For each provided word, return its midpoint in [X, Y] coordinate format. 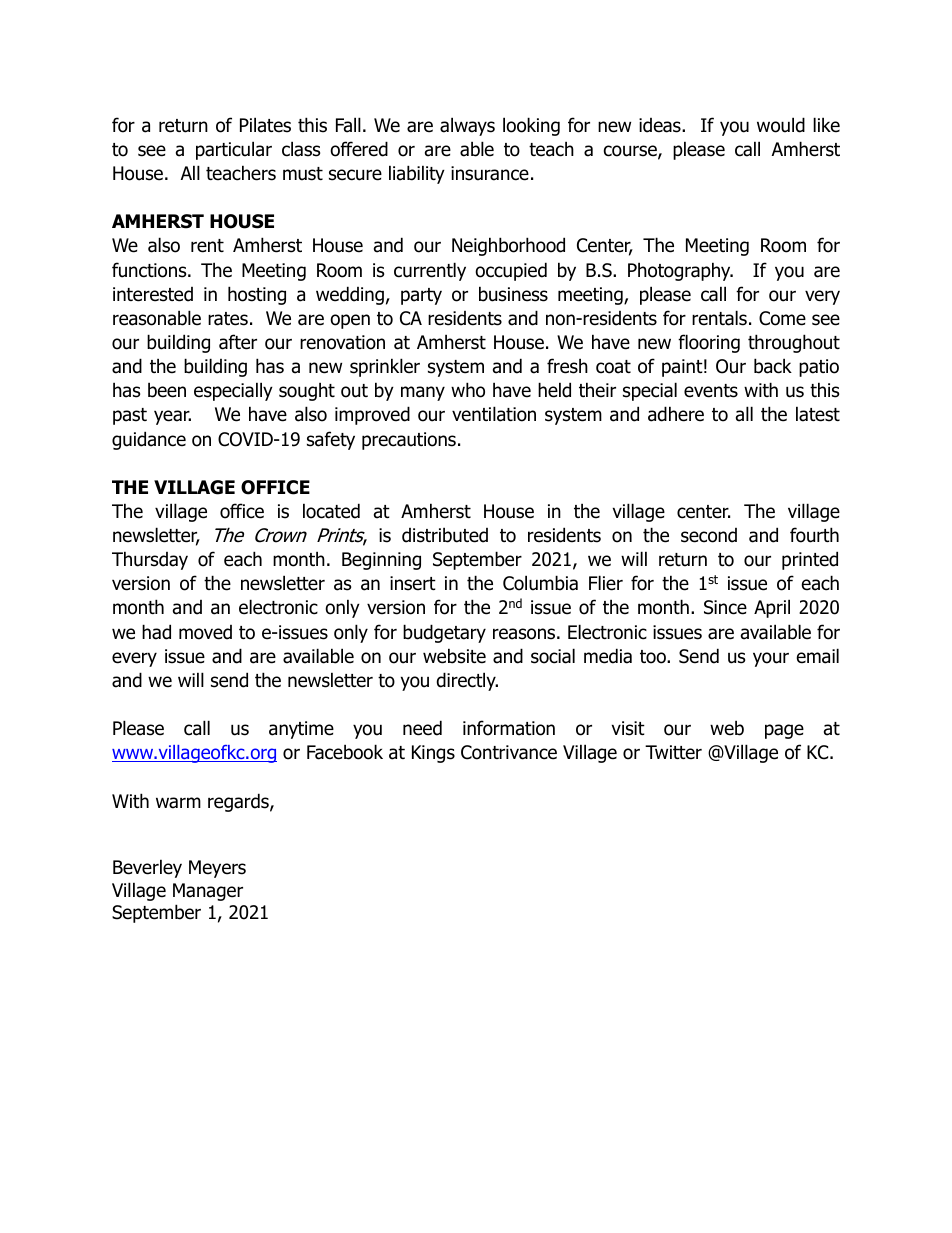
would [781, 125]
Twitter [673, 752]
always [467, 126]
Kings [433, 754]
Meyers [217, 869]
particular [234, 150]
